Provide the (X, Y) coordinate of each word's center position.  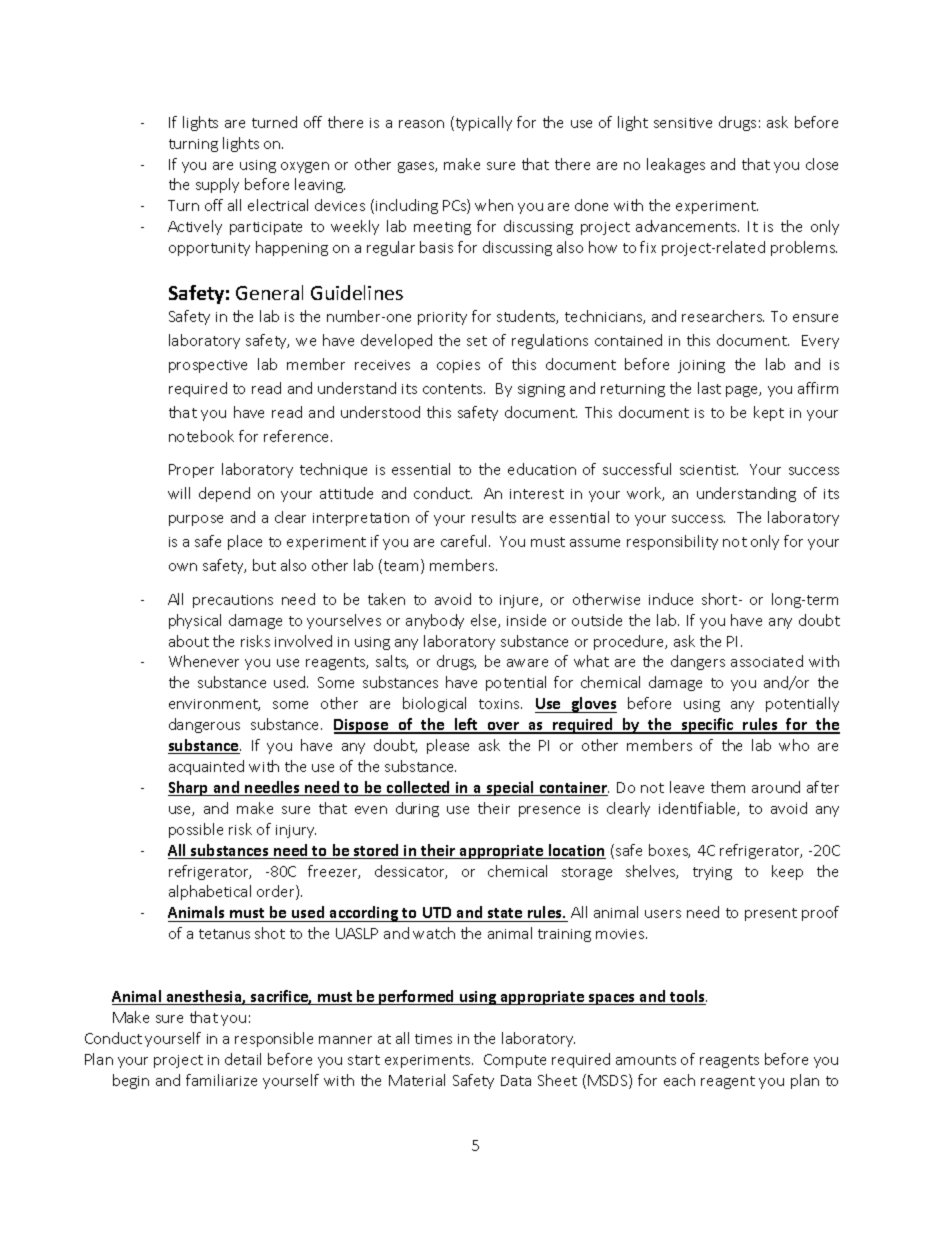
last (709, 388)
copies (458, 366)
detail (243, 1059)
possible (196, 830)
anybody (435, 621)
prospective (208, 366)
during (417, 809)
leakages (676, 165)
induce (671, 599)
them (728, 787)
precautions (233, 601)
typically (482, 123)
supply (217, 185)
